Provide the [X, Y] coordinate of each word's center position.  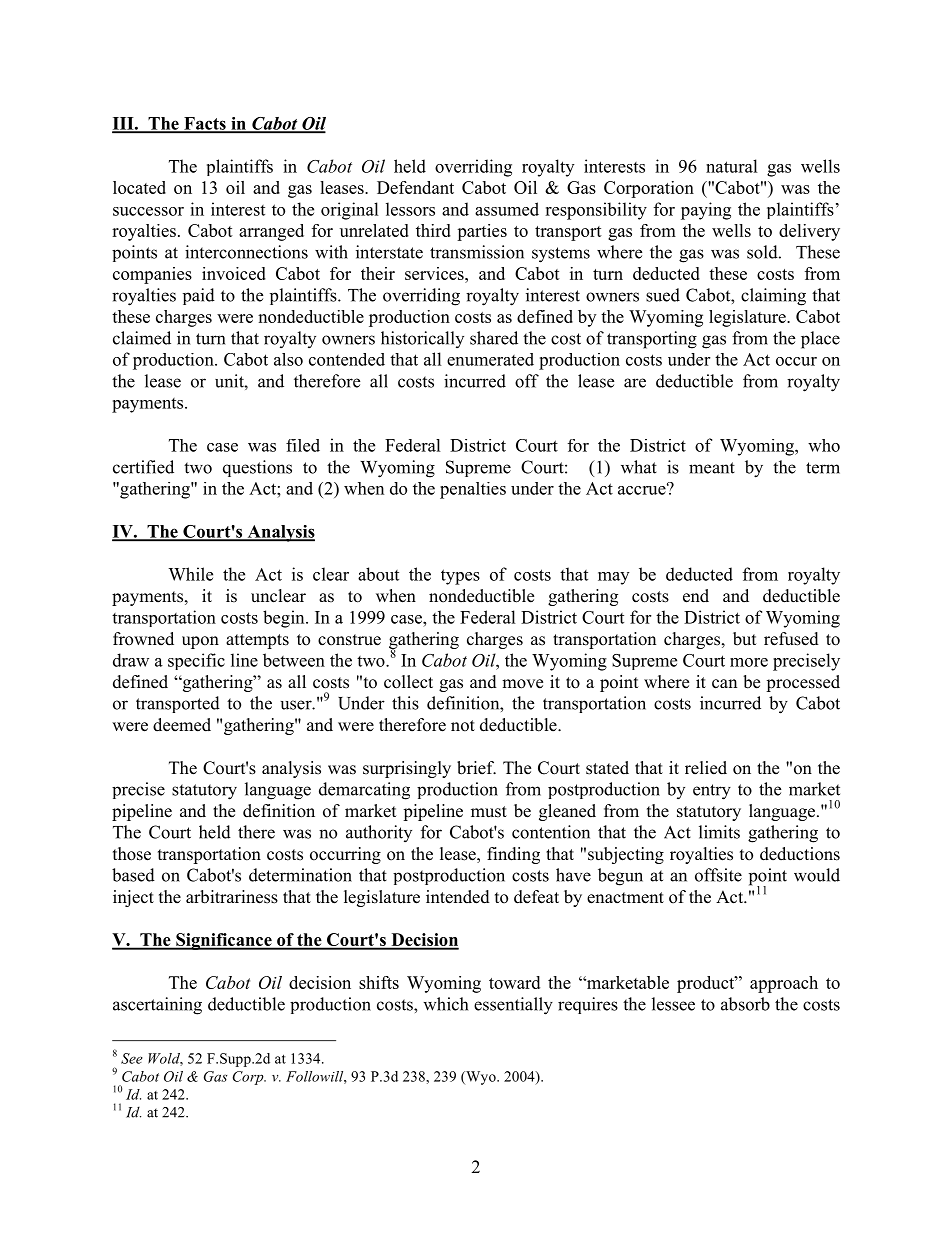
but [744, 639]
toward [514, 982]
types [460, 577]
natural [732, 166]
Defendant [415, 187]
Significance [224, 941]
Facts [205, 124]
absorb [745, 1004]
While [190, 574]
